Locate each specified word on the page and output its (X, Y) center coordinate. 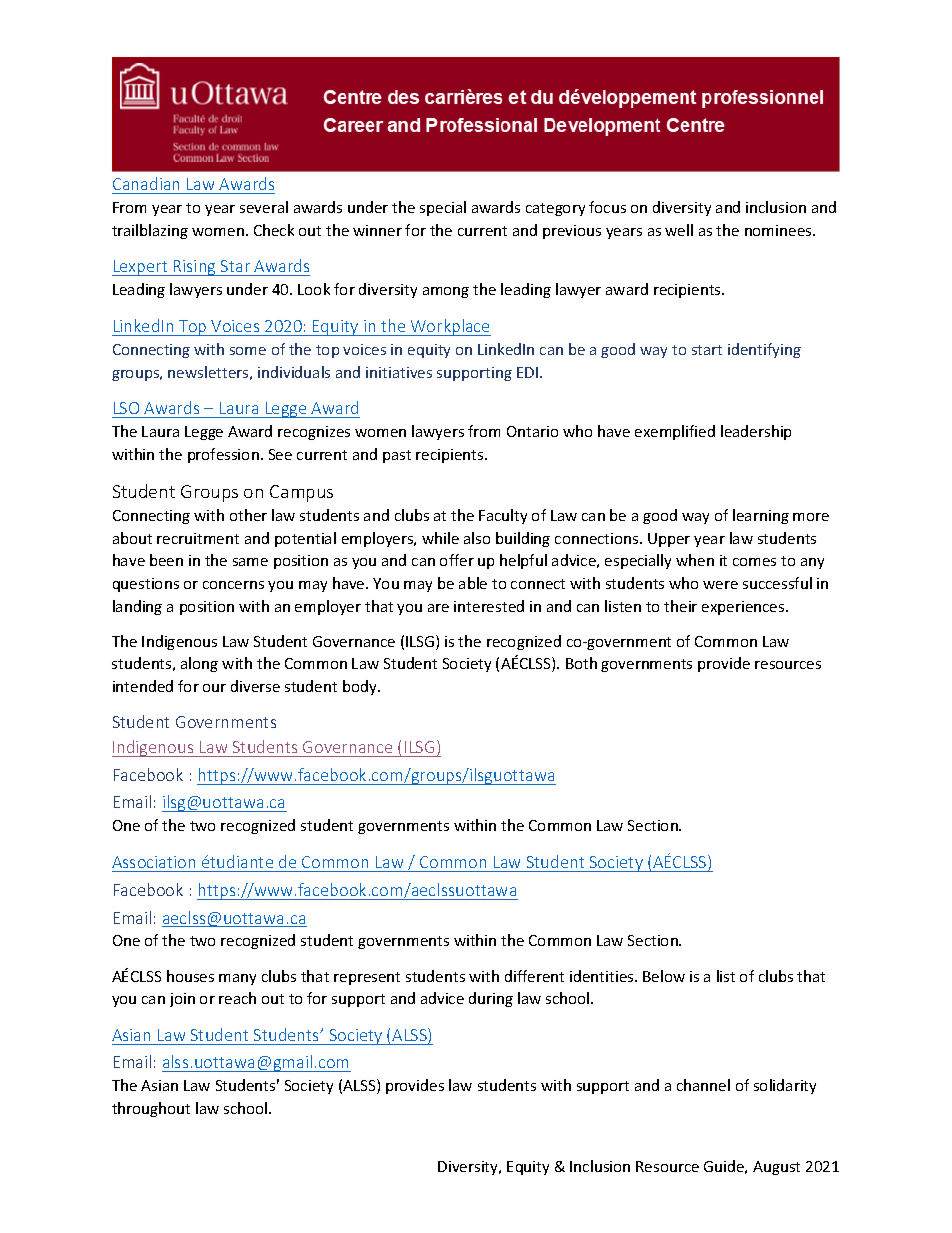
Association (153, 862)
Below (664, 976)
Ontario (532, 431)
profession (223, 455)
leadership (756, 432)
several (264, 207)
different (534, 976)
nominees (779, 230)
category (555, 209)
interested (489, 606)
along (199, 664)
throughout (151, 1109)
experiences (744, 608)
